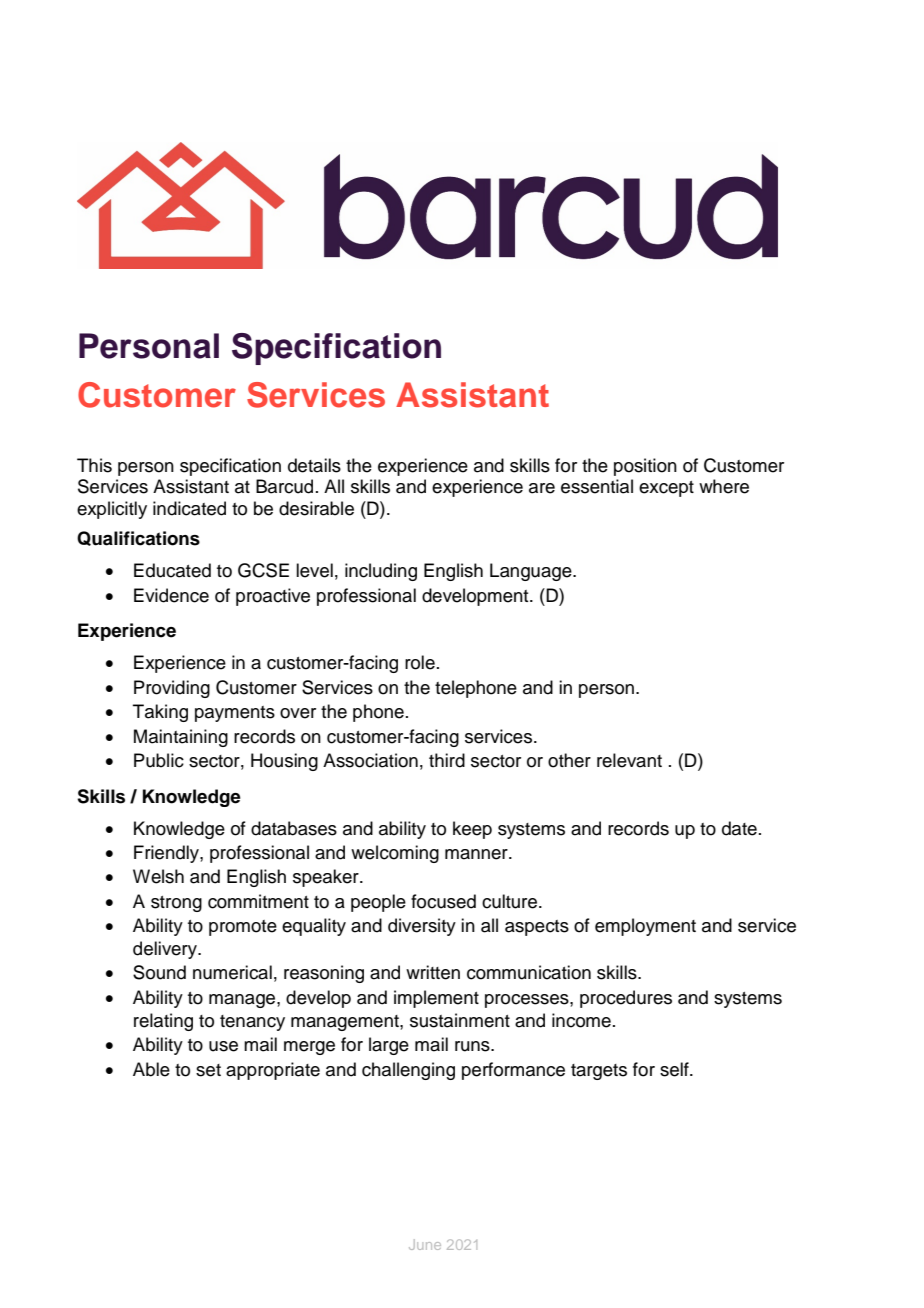  Describe the element at coordinates (208, 1070) in the screenshot. I see `set` at that location.
